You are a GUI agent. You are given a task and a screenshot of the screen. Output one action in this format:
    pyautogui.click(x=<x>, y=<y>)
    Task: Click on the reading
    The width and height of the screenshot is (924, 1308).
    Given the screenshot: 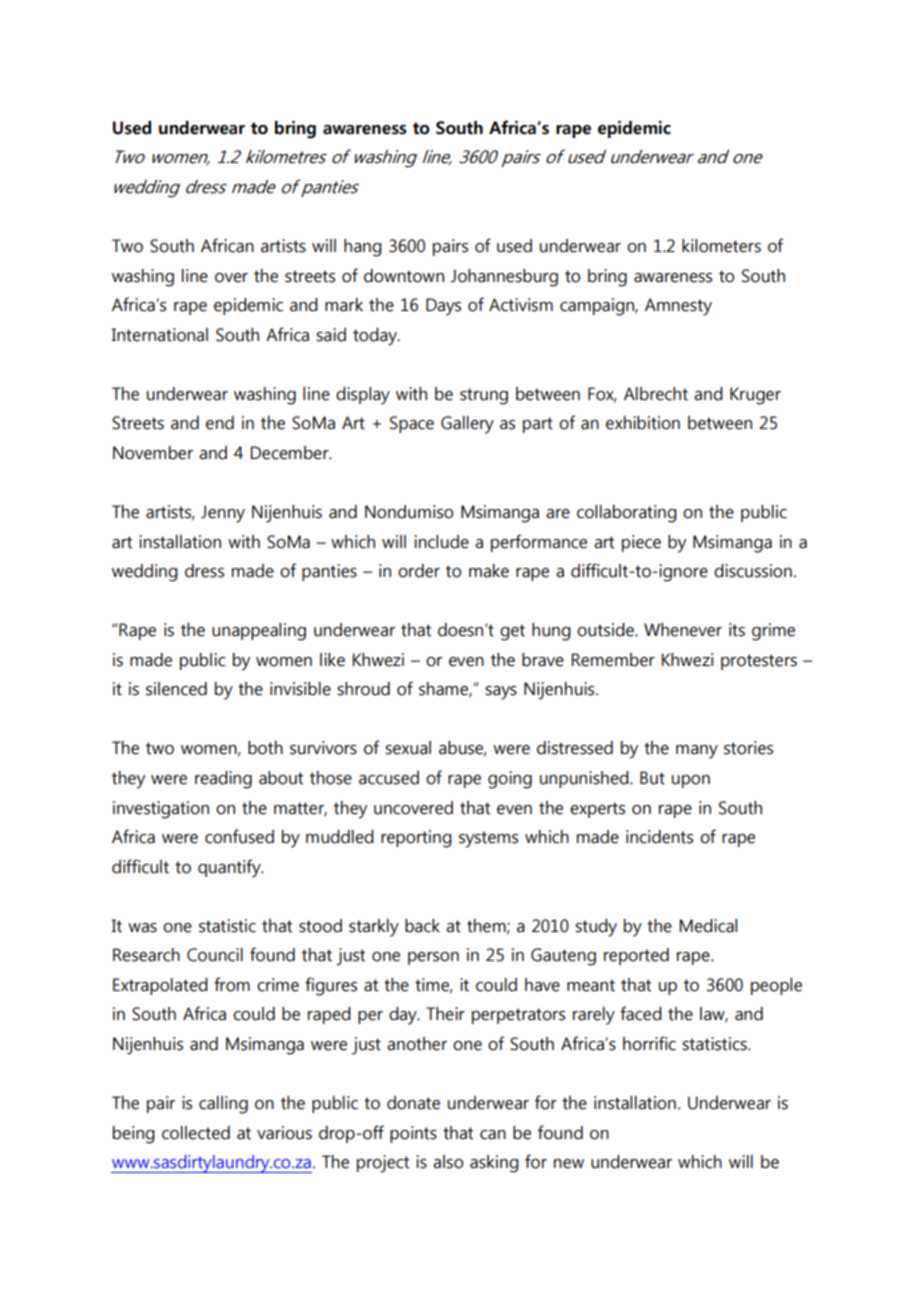 What is the action you would take?
    pyautogui.click(x=223, y=780)
